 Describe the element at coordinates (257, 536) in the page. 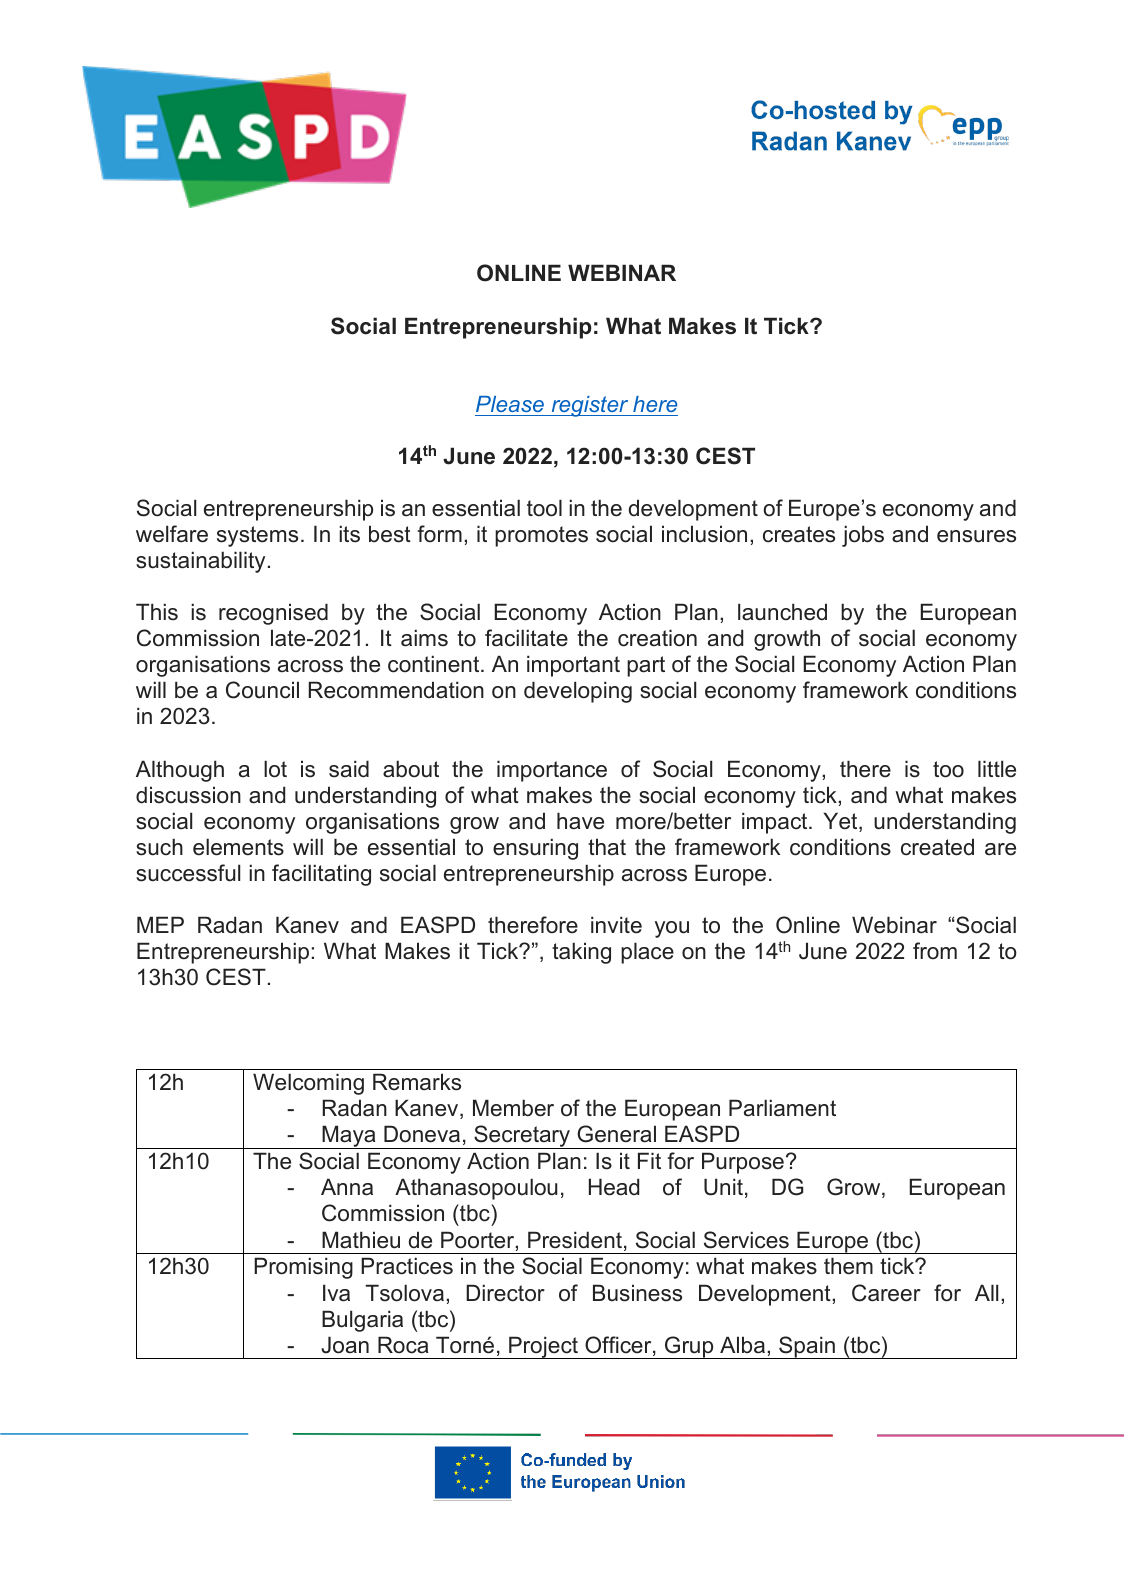

I see `systems` at that location.
